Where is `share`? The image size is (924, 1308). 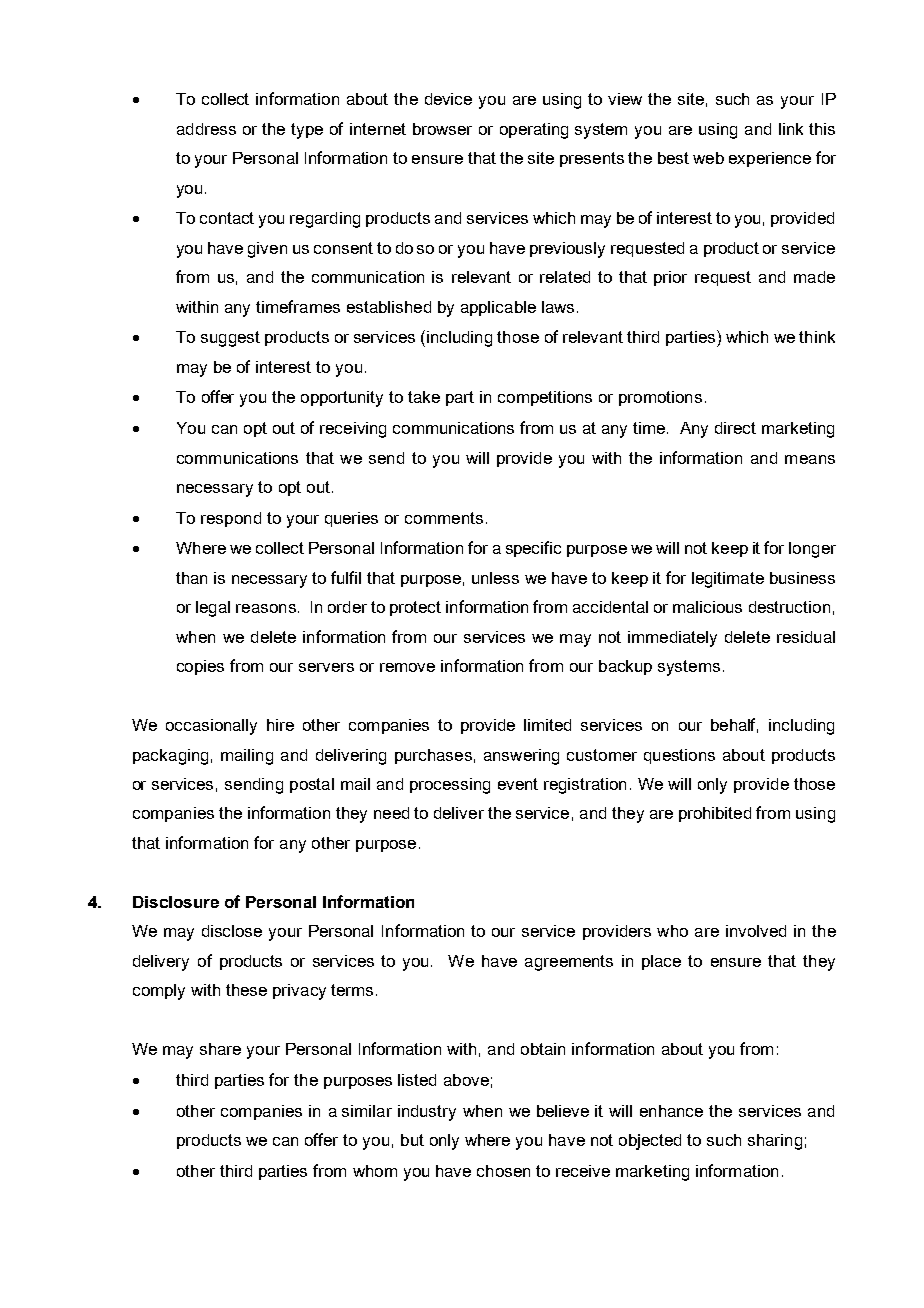 share is located at coordinates (220, 1049).
